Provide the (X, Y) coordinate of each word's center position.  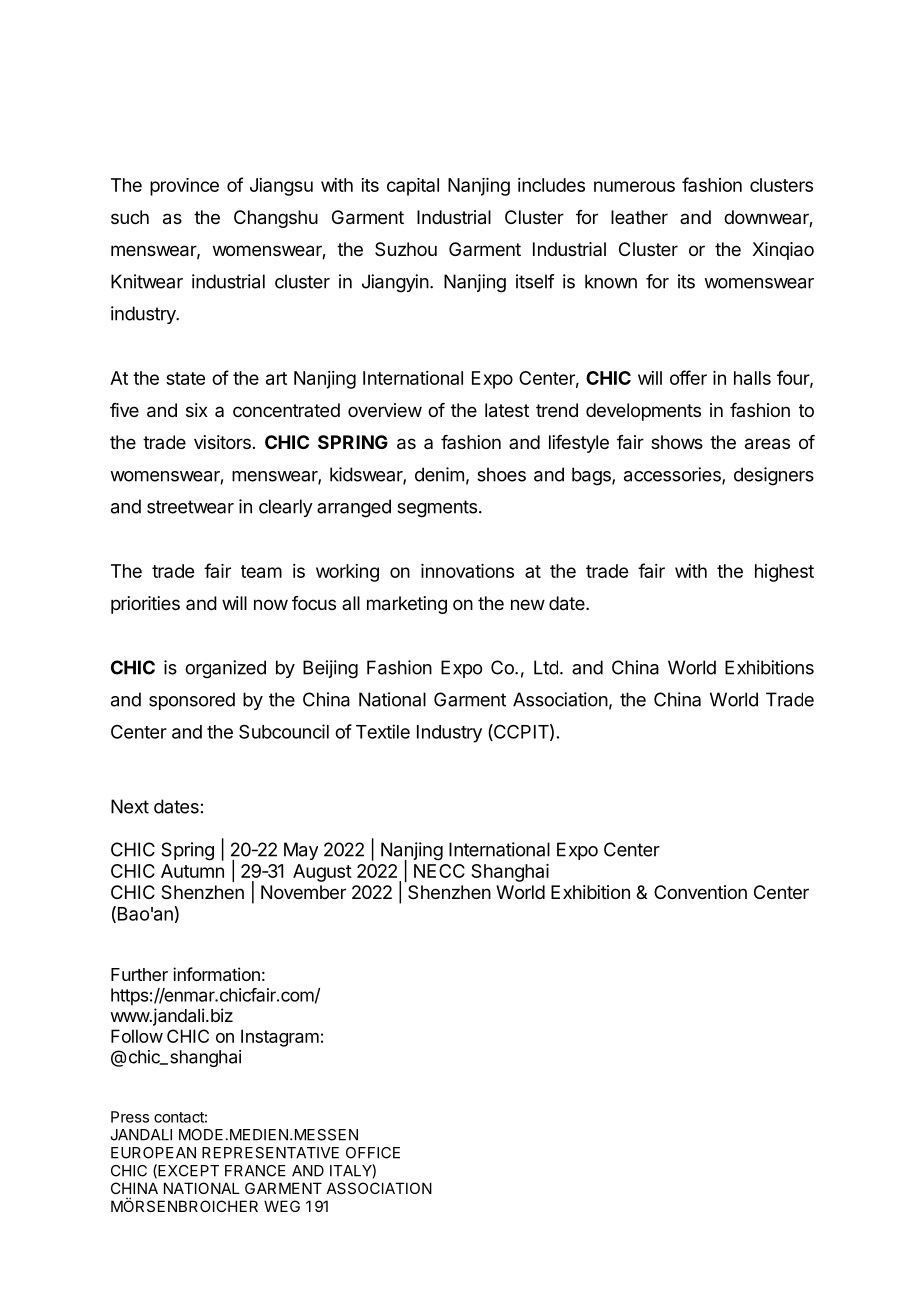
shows (677, 442)
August (322, 873)
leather (639, 217)
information (216, 974)
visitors (222, 442)
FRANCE (255, 1171)
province (184, 187)
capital (413, 187)
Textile (383, 731)
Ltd (546, 667)
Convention (700, 892)
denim (439, 474)
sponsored (192, 701)
